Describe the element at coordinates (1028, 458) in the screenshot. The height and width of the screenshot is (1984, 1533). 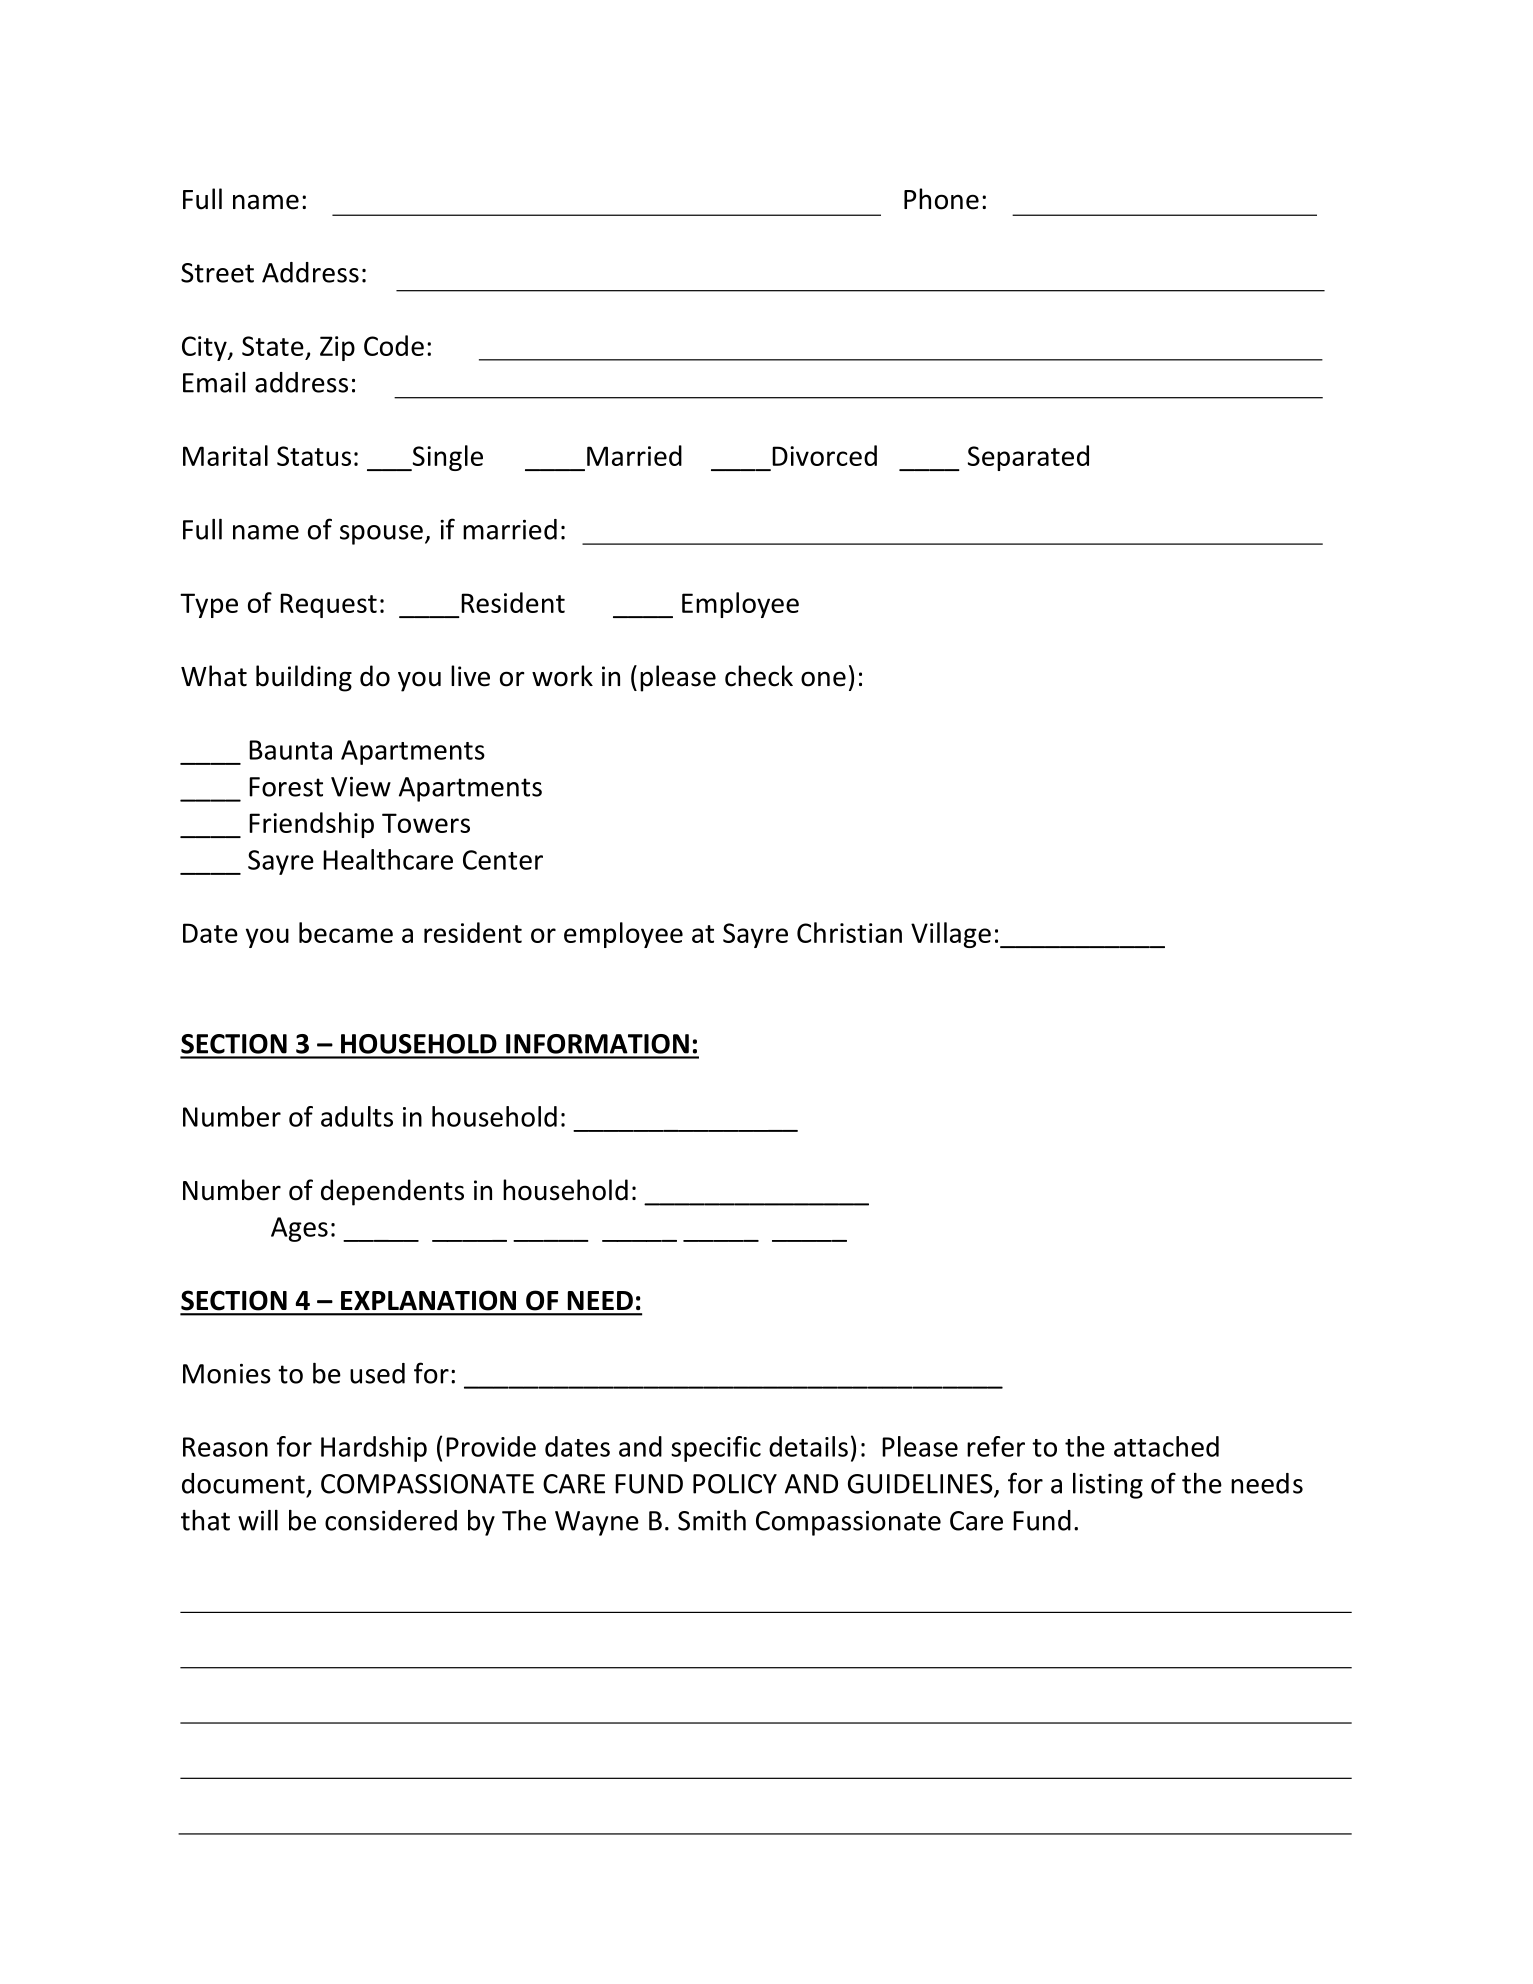
I see `Separated` at that location.
